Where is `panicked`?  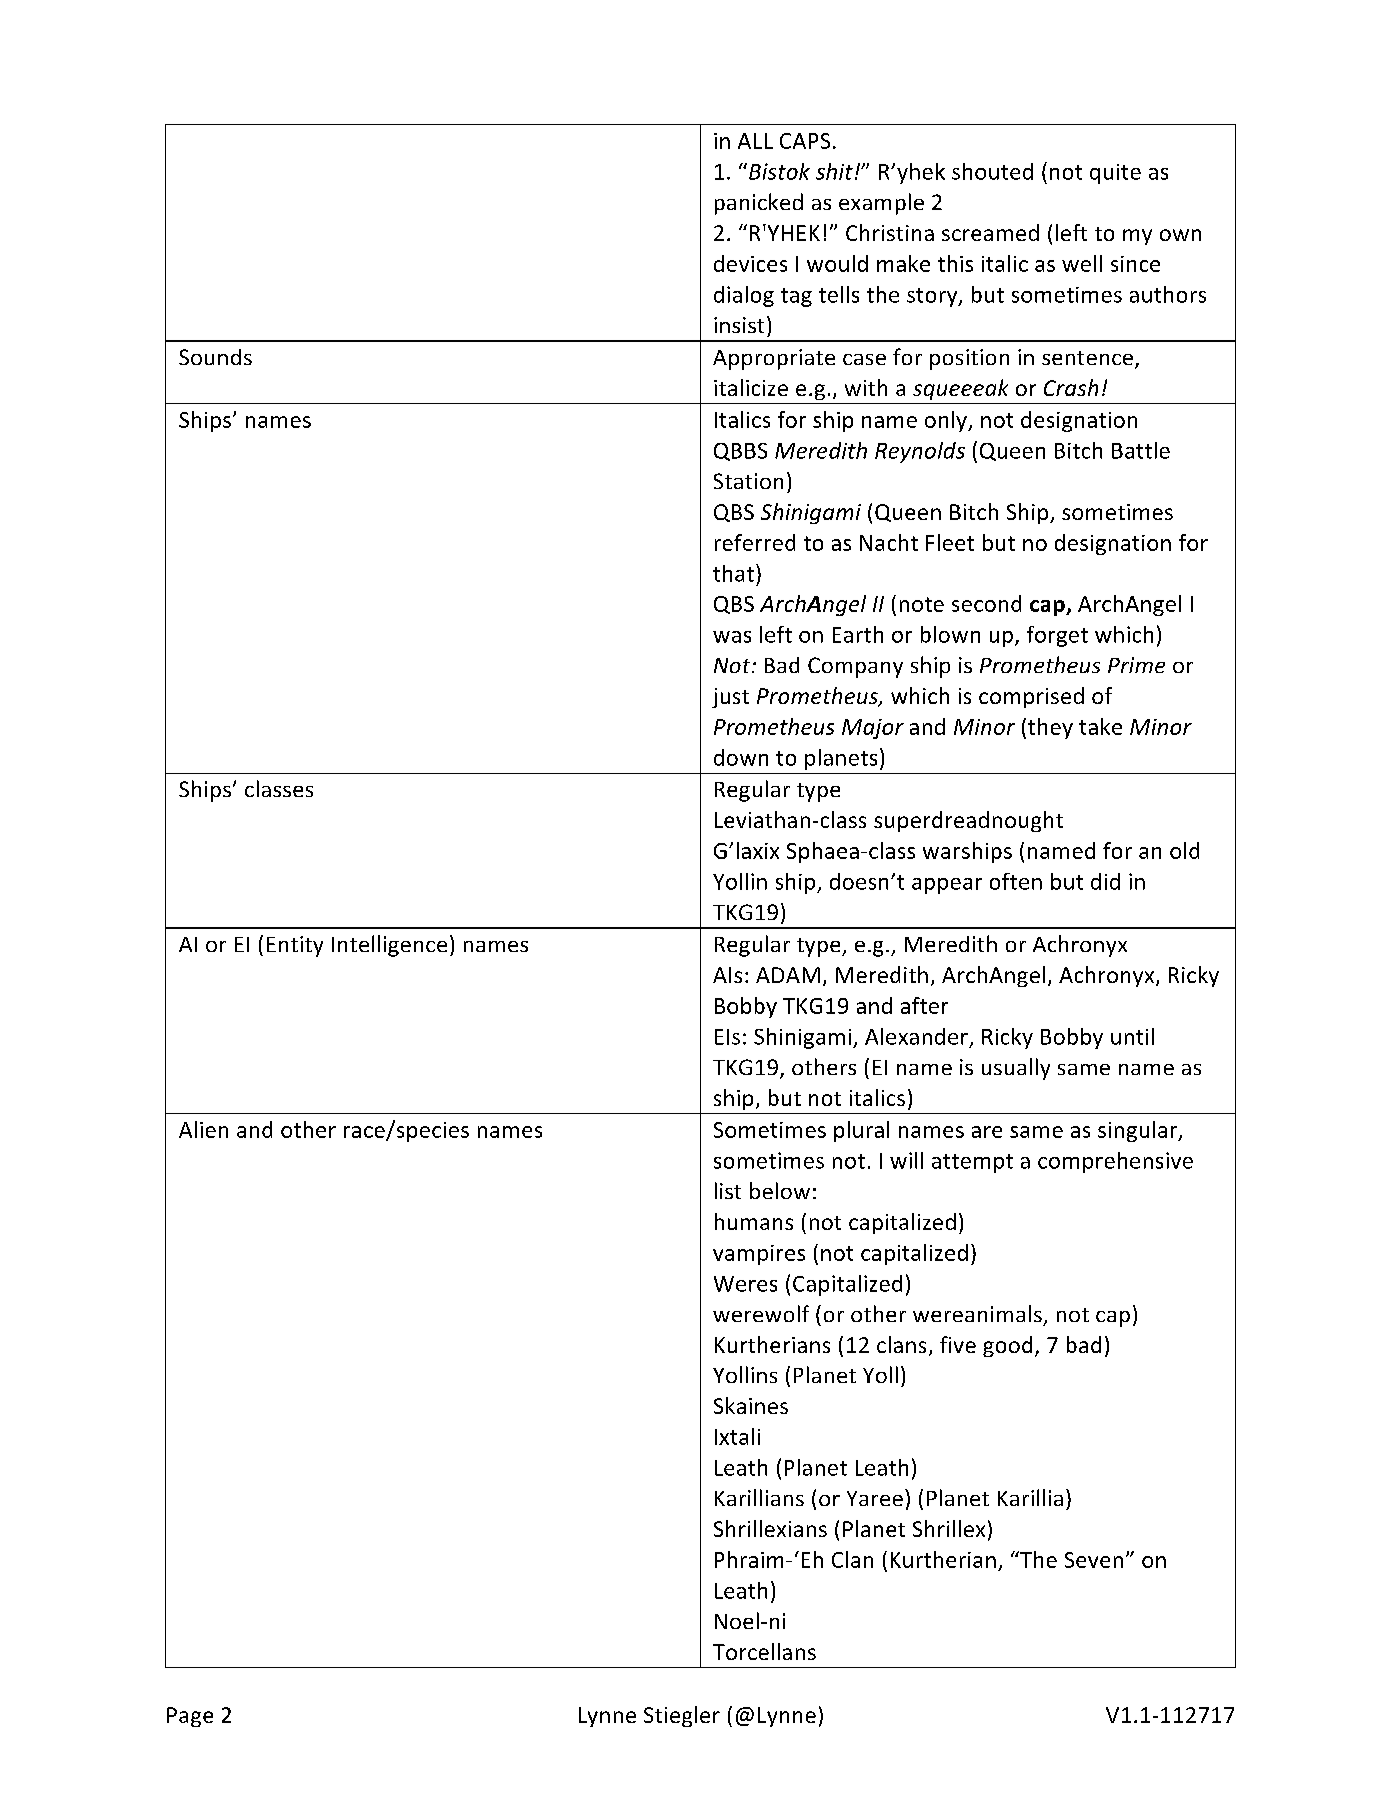
panicked is located at coordinates (759, 204).
